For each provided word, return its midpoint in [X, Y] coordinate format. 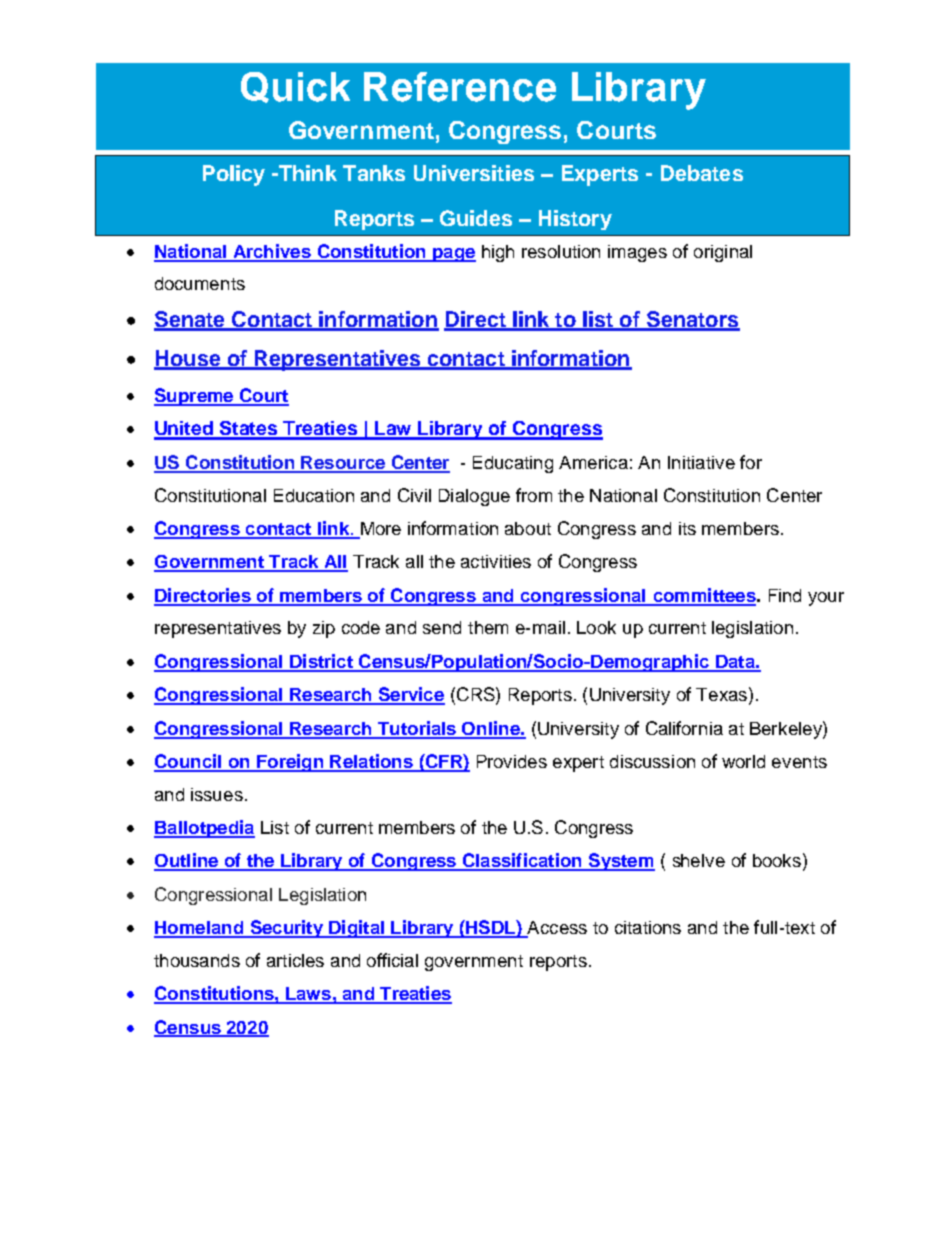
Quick [295, 87]
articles [295, 960]
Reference [460, 87]
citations [648, 927]
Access [556, 929]
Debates [702, 173]
